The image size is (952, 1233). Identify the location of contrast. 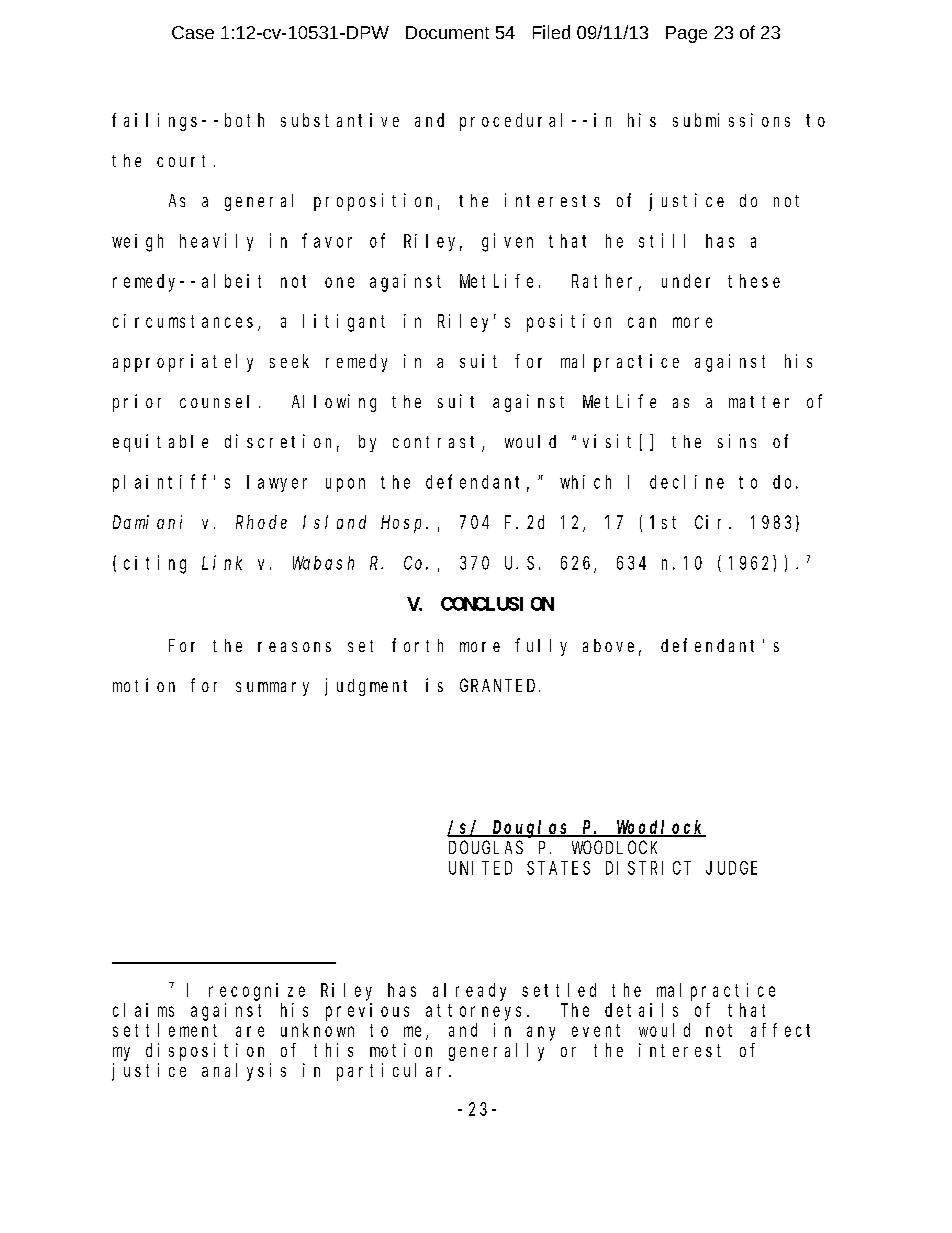
(438, 443).
